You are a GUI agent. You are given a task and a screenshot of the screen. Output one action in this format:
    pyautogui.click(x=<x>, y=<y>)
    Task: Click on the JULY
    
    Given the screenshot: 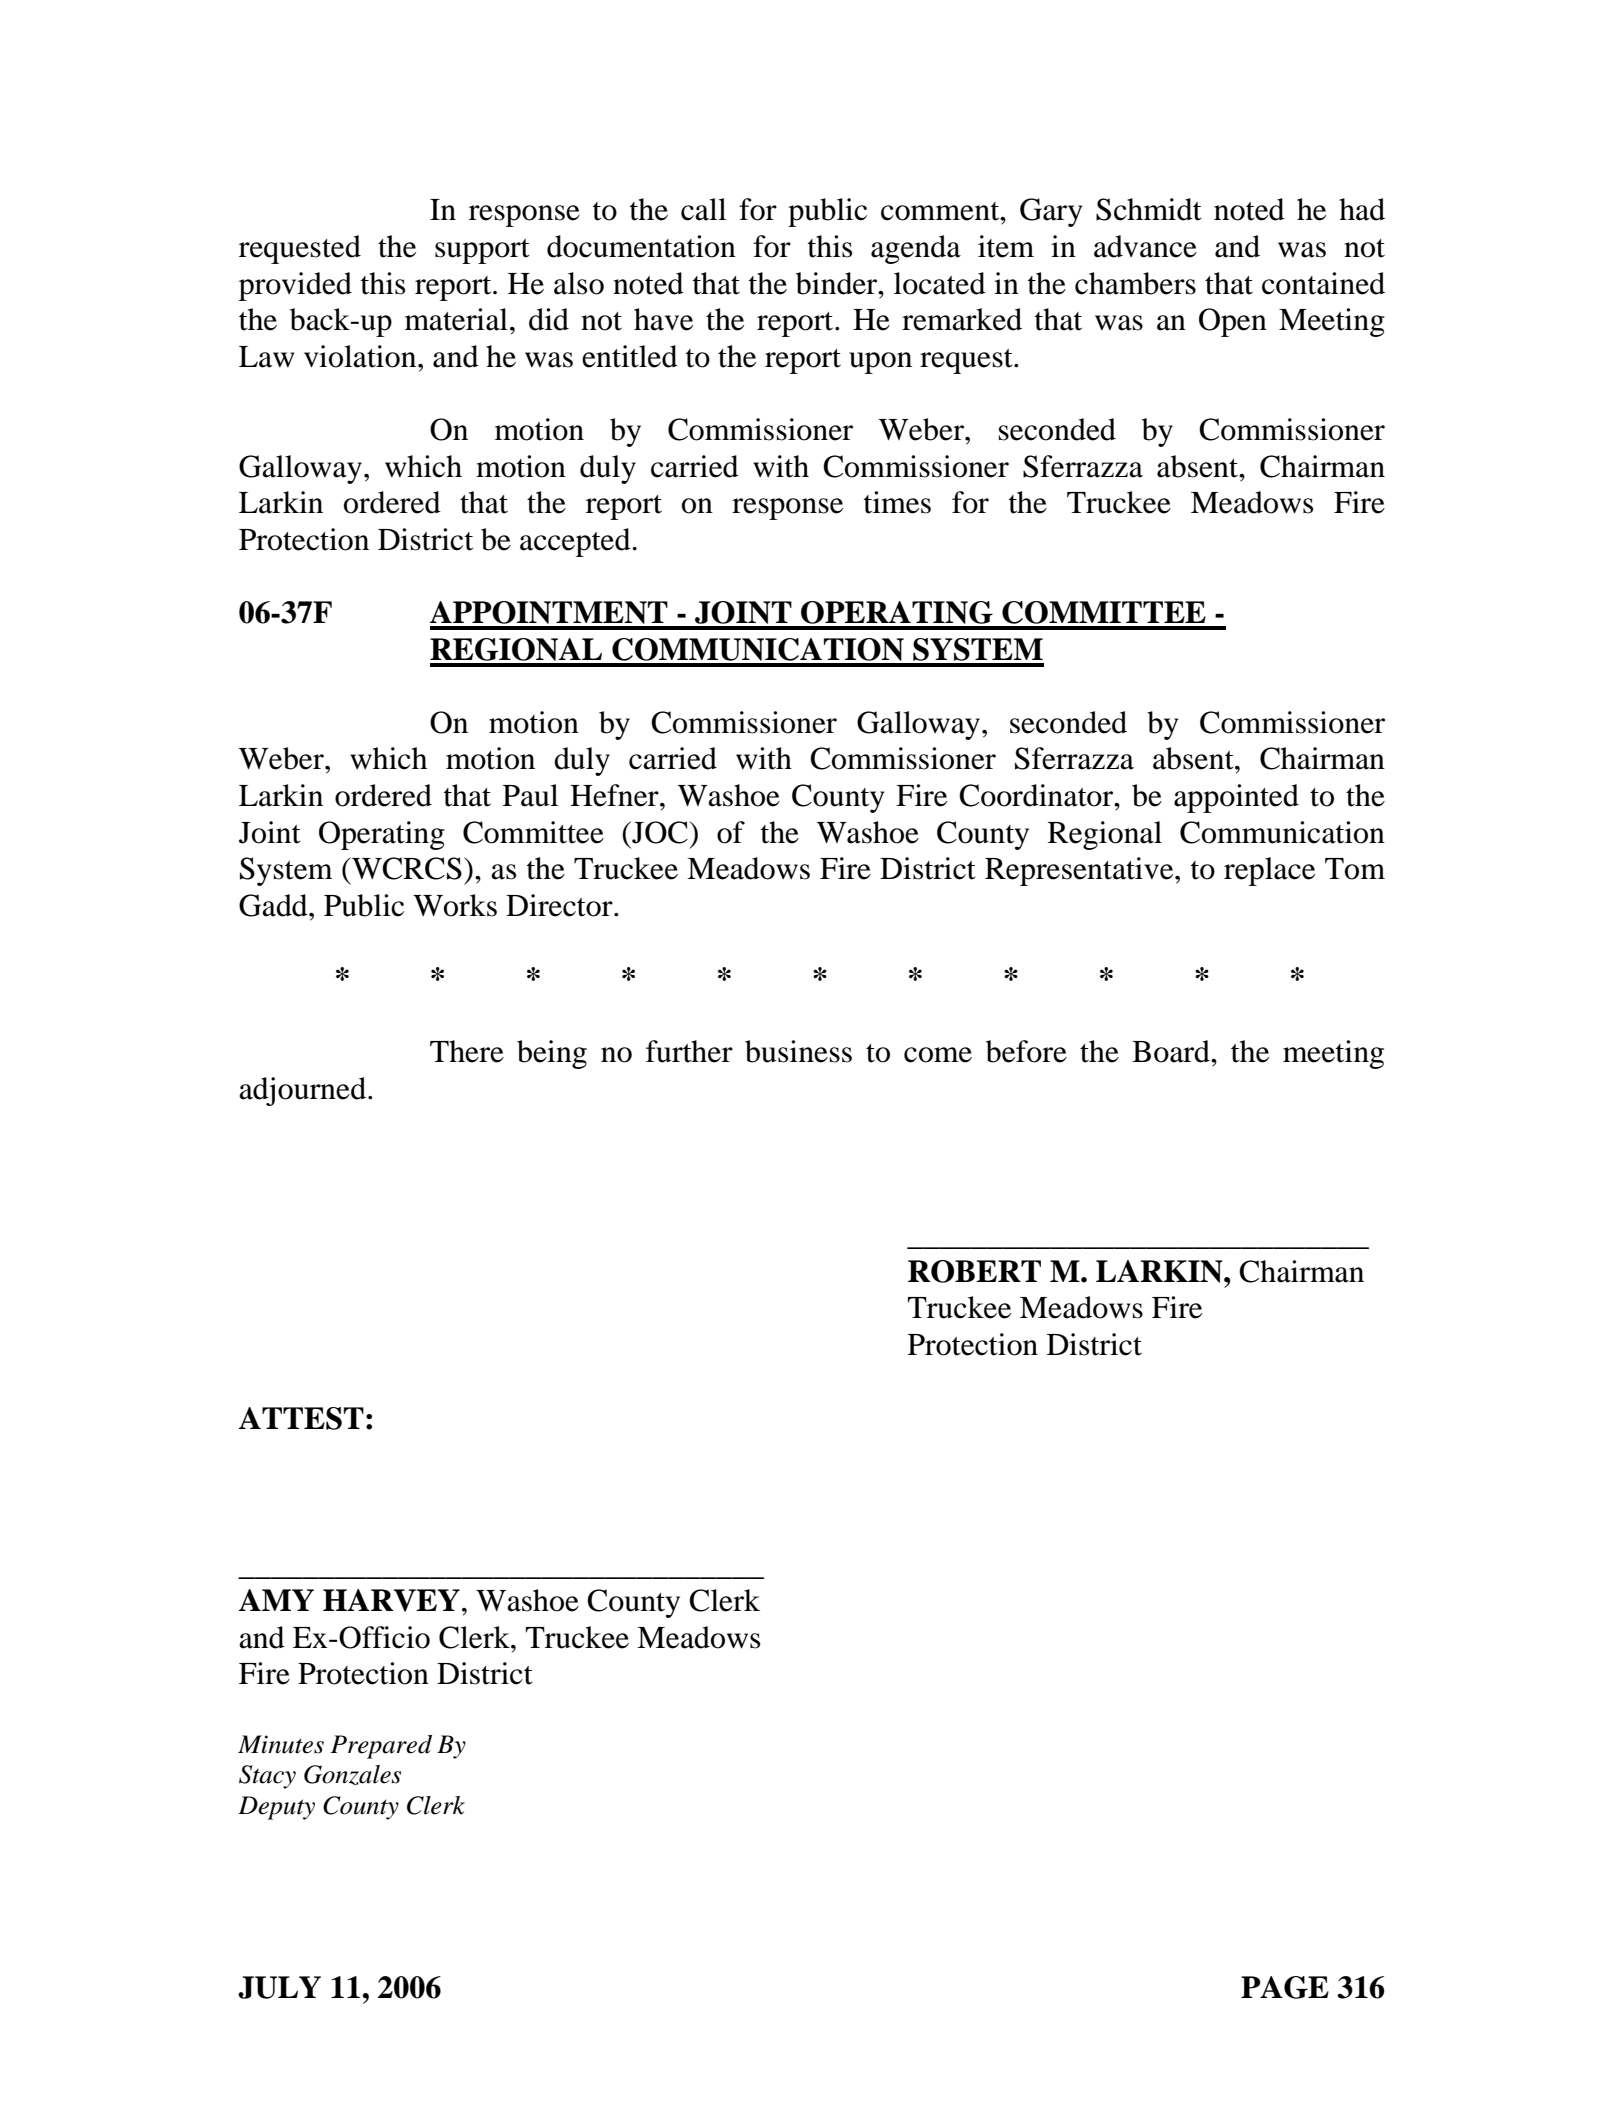 What is the action you would take?
    pyautogui.click(x=279, y=1987)
